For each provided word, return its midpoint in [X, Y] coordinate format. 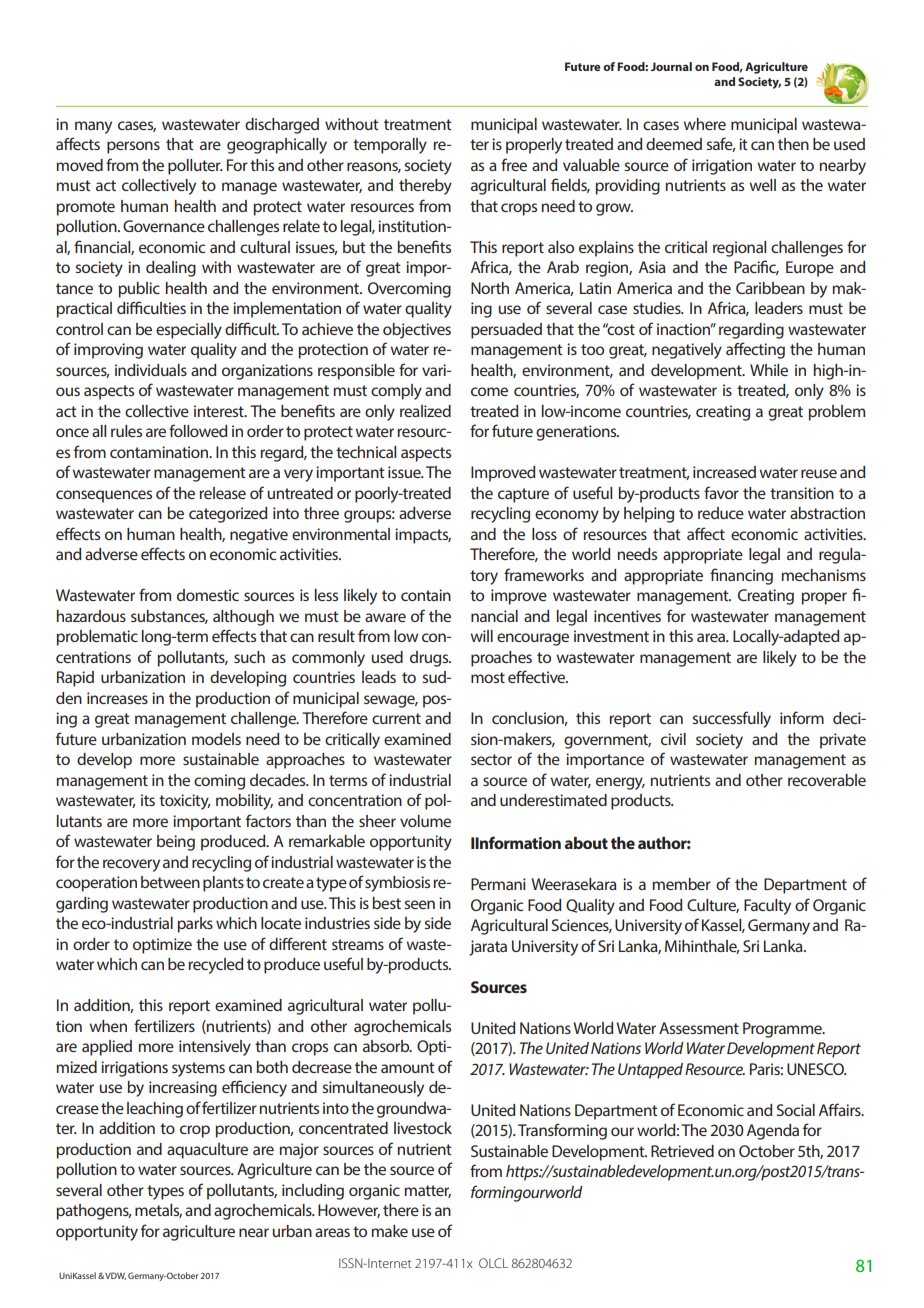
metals [158, 1211]
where [704, 124]
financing [741, 576]
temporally [390, 146]
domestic [208, 595]
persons [133, 147]
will [481, 636]
